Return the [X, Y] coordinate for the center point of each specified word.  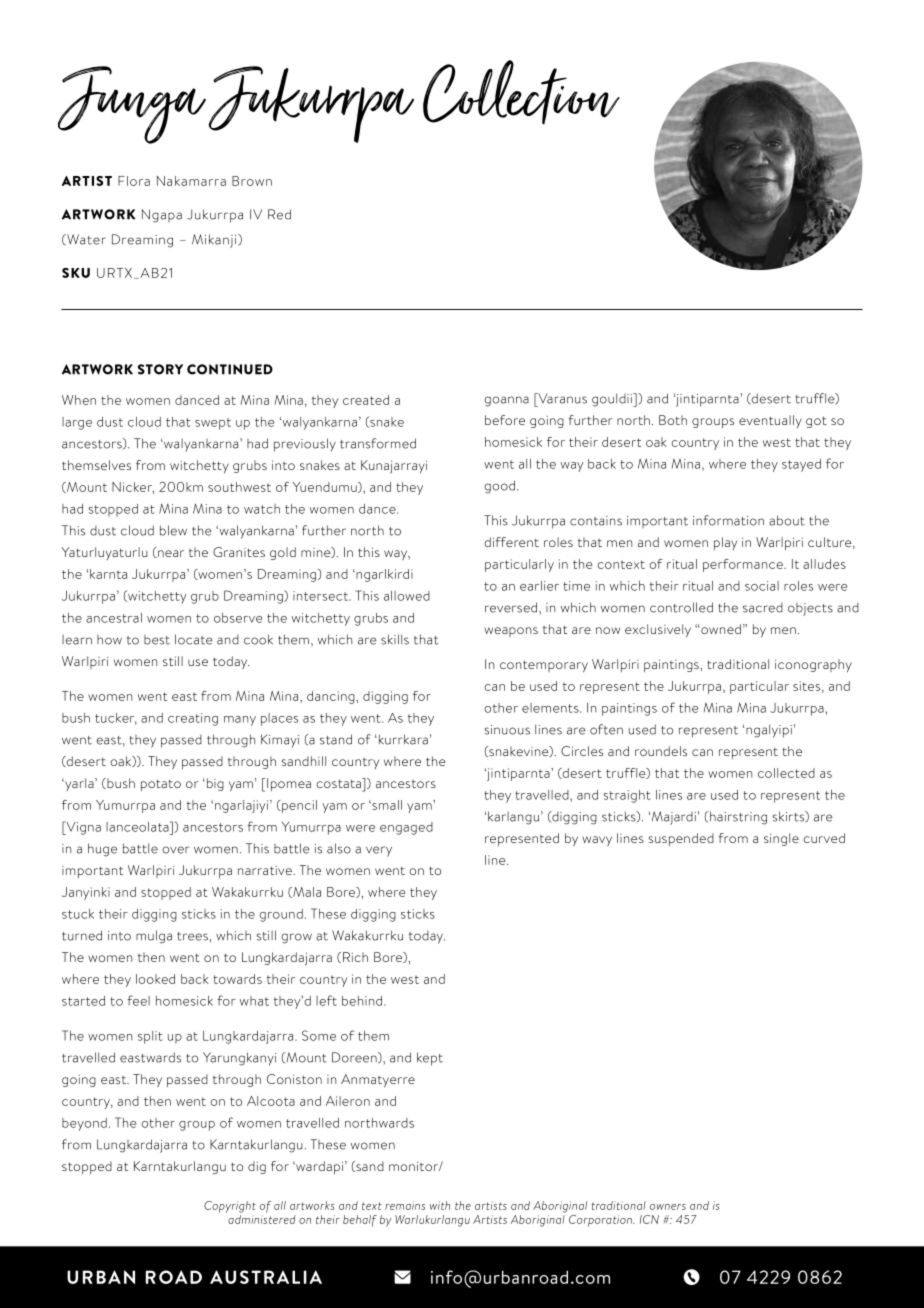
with [440, 1205]
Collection [521, 92]
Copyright [230, 1207]
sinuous [507, 730]
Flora [134, 181]
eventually [770, 421]
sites [808, 687]
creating [193, 719]
